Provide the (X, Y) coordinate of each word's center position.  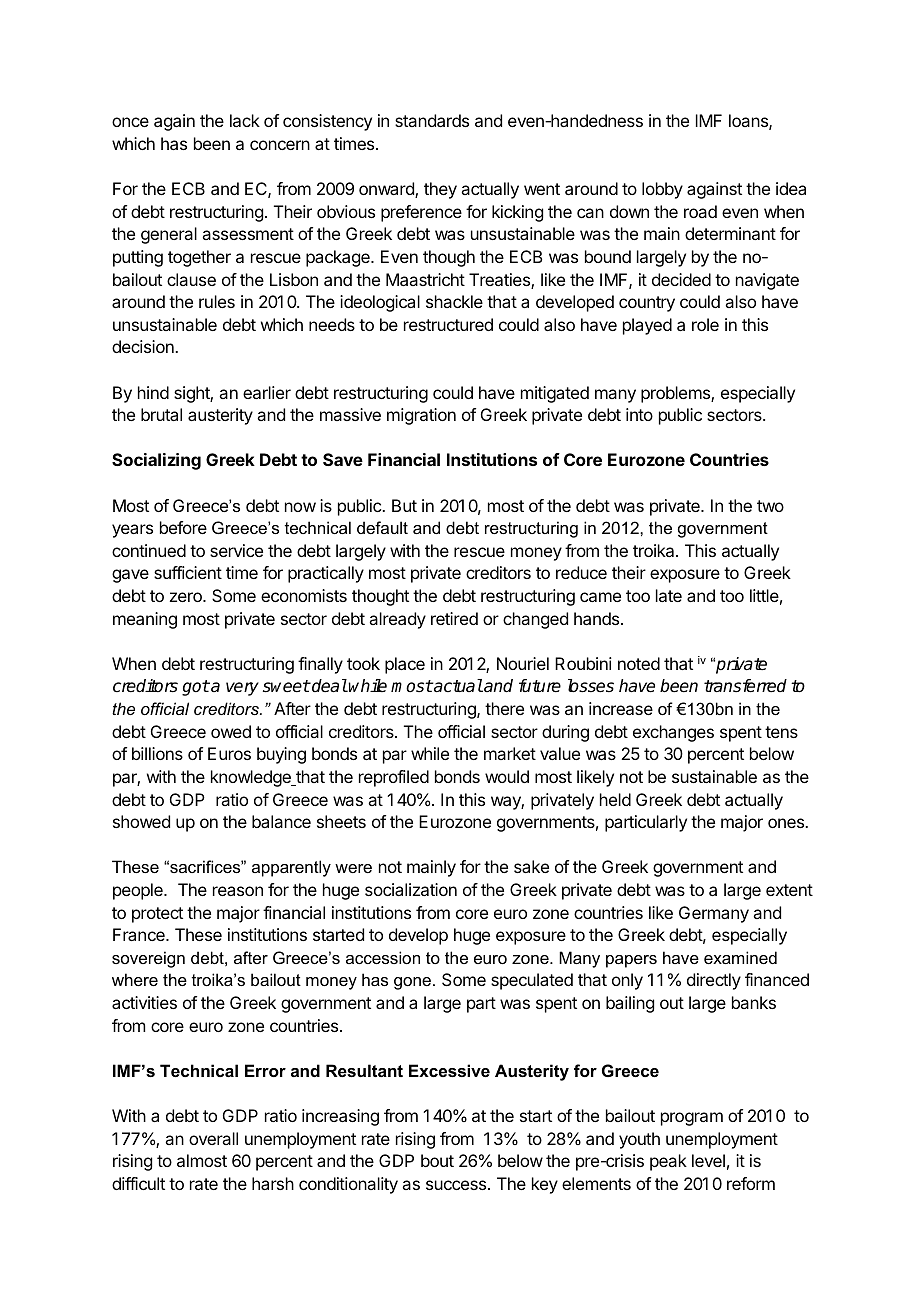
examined (740, 957)
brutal (161, 414)
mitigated (555, 394)
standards (432, 120)
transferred (745, 686)
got (196, 688)
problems (676, 394)
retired (454, 618)
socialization (411, 889)
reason (238, 891)
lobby (662, 190)
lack (245, 120)
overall (213, 1138)
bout (437, 1160)
